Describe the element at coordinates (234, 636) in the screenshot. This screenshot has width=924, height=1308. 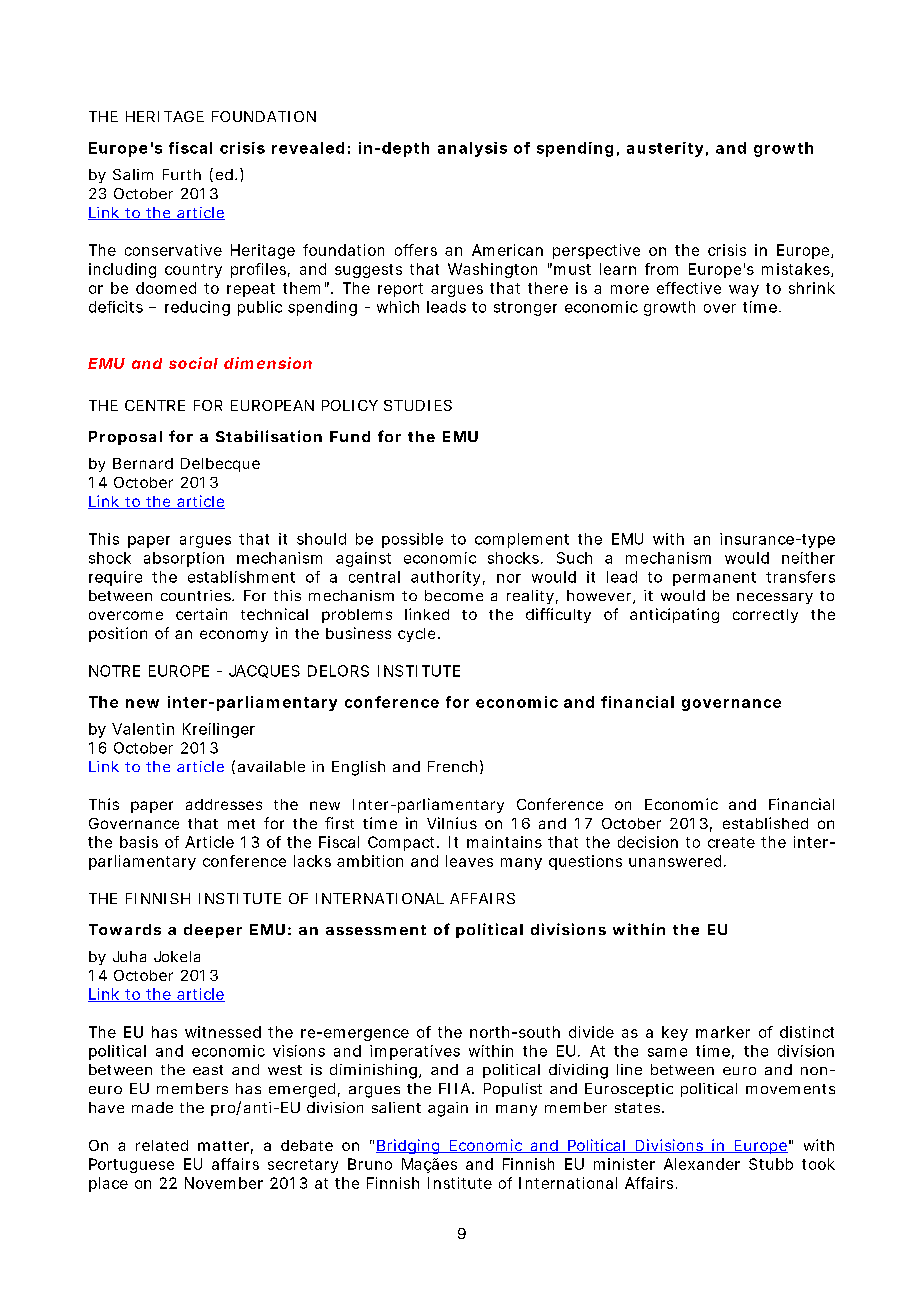
I see `economy` at that location.
